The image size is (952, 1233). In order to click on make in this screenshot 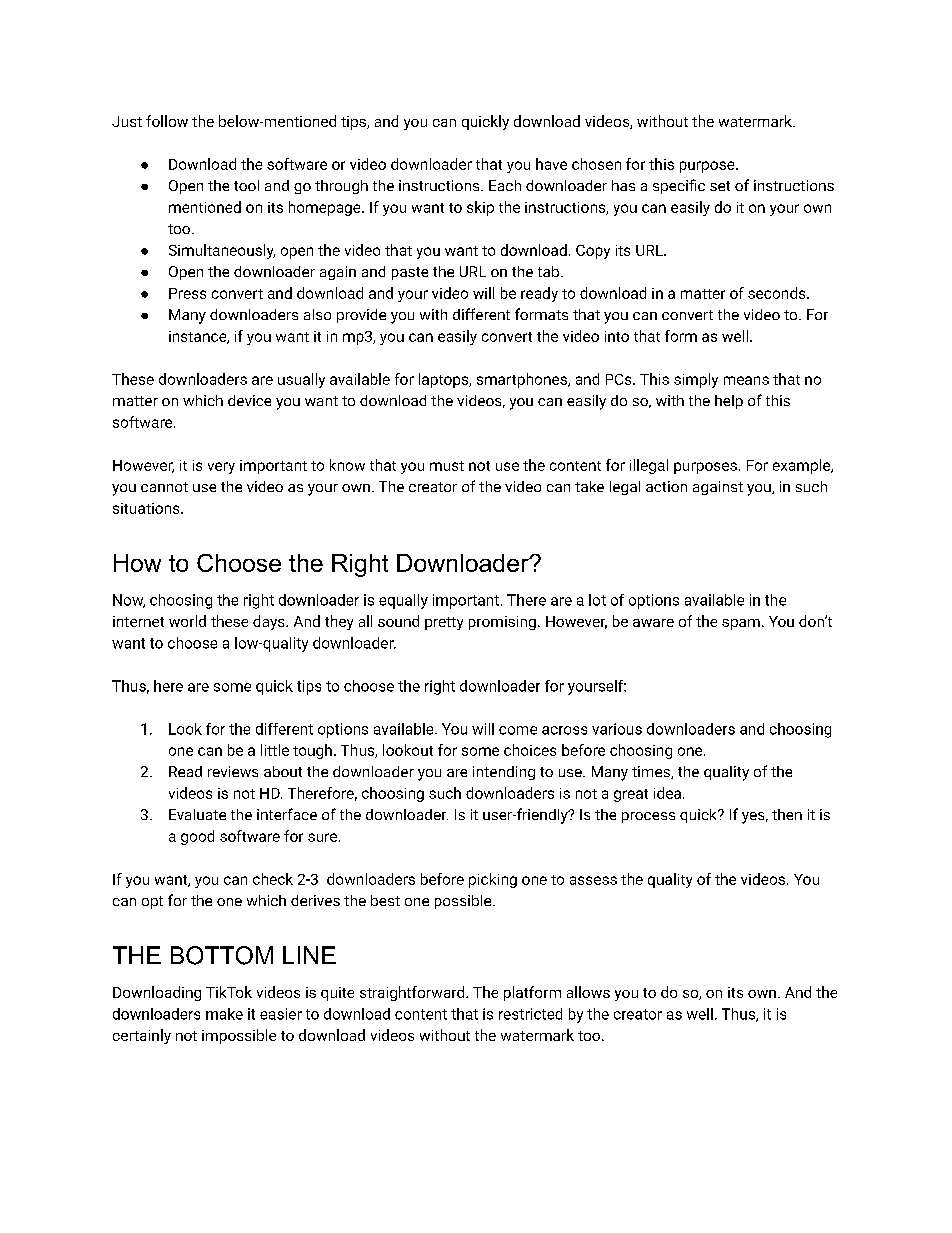, I will do `click(224, 1014)`.
